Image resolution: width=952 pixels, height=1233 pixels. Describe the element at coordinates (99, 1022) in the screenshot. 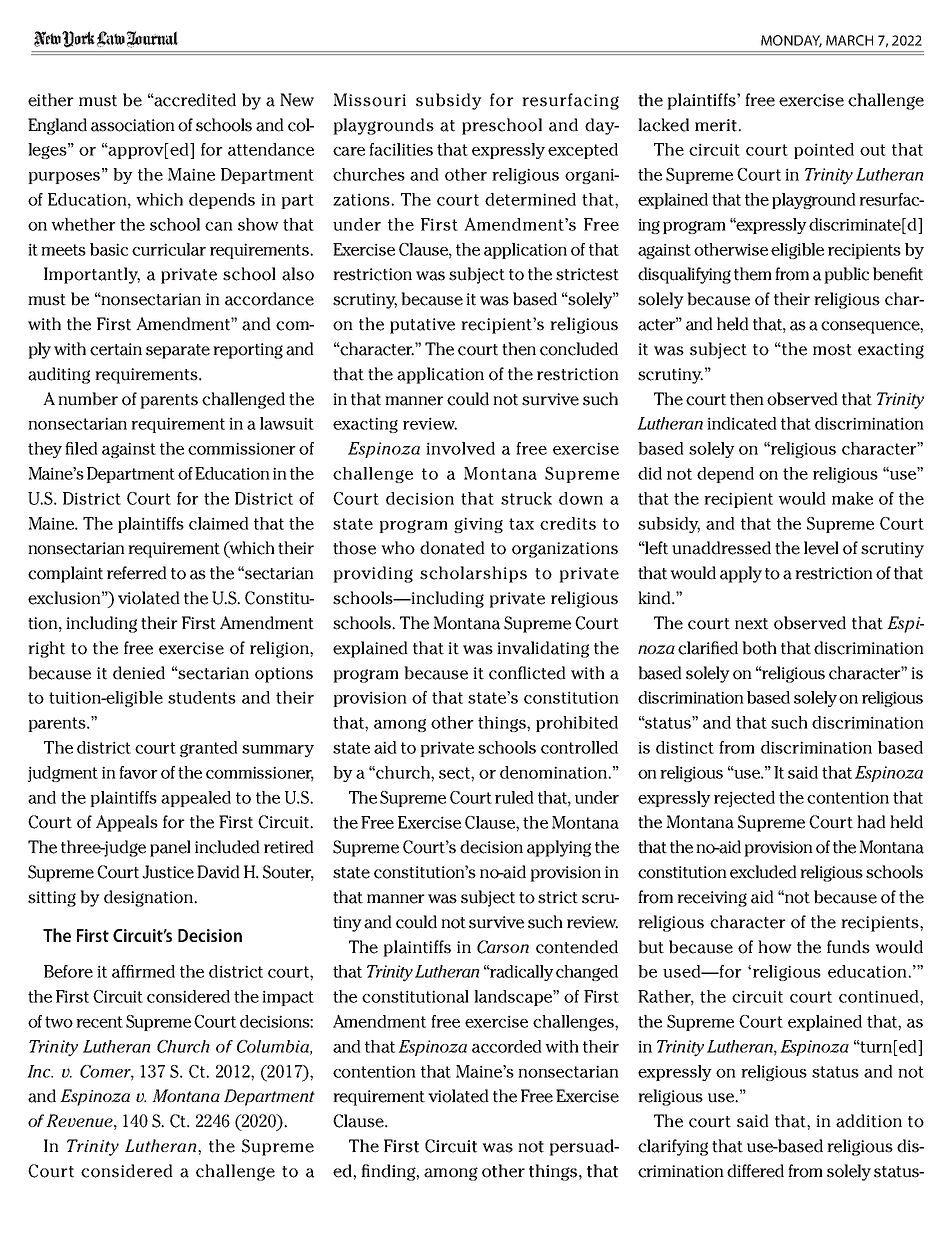

I see `recent` at that location.
